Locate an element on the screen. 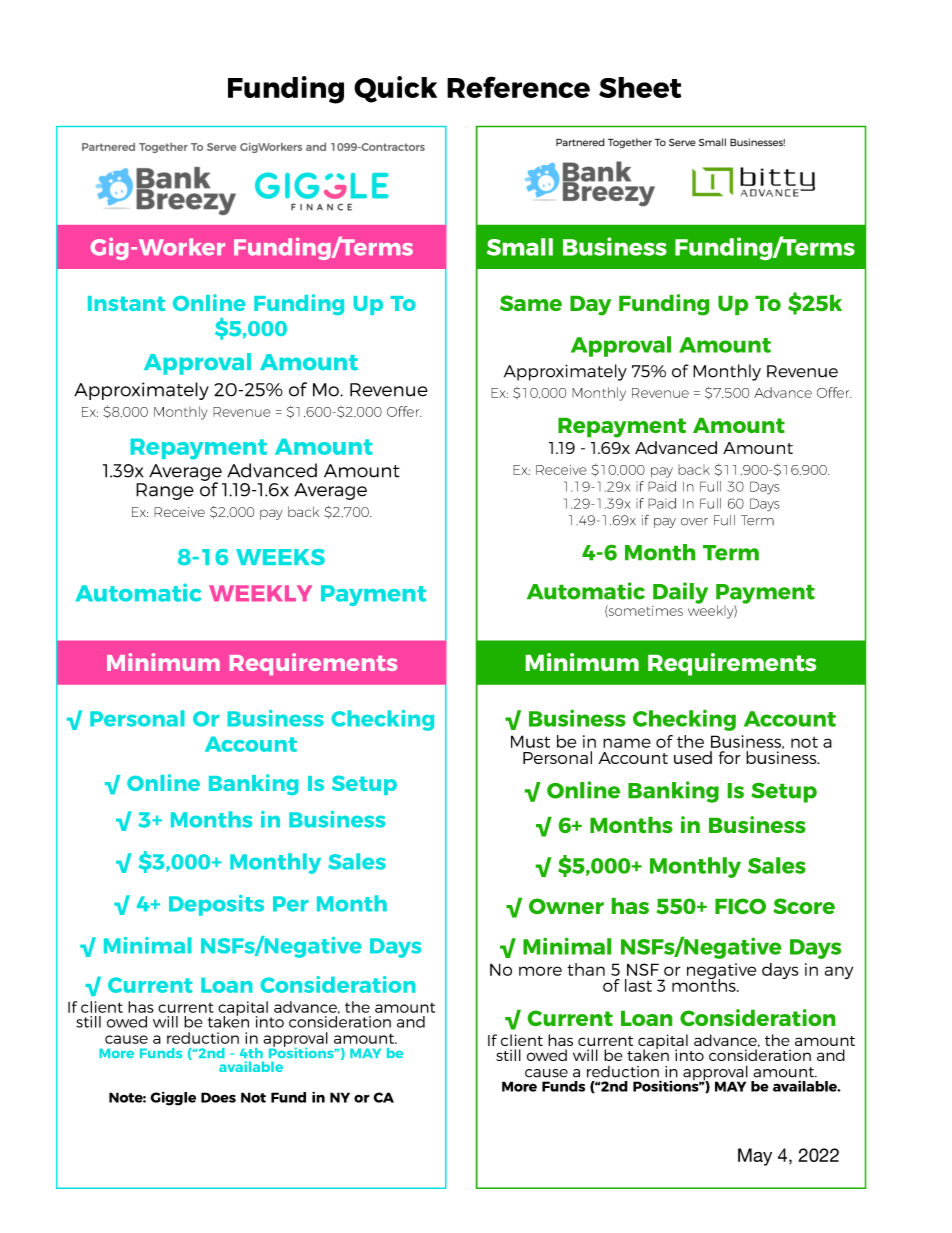 Image resolution: width=952 pixels, height=1233 pixels. WEEKS is located at coordinates (280, 557).
